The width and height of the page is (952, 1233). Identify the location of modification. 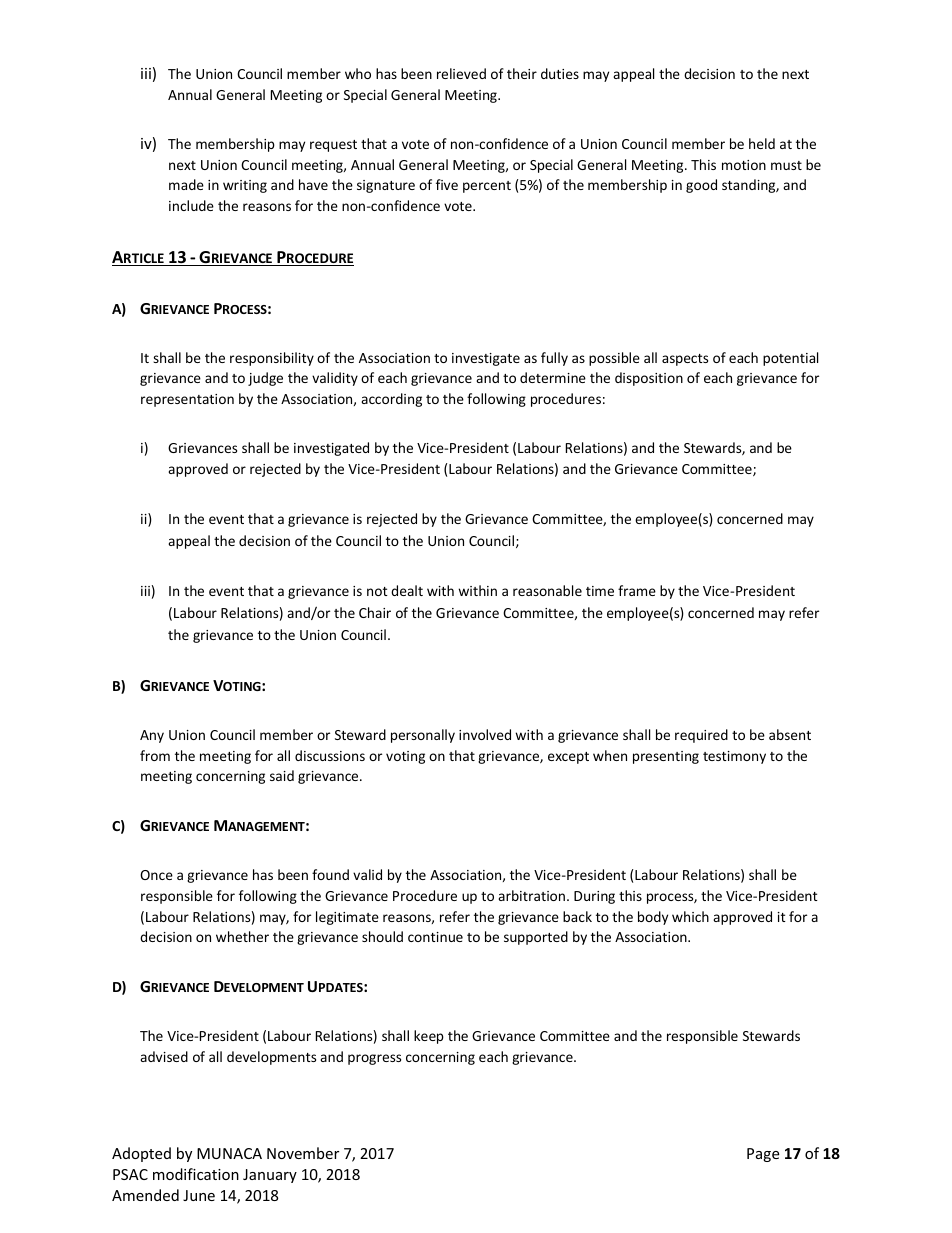
(196, 1174).
